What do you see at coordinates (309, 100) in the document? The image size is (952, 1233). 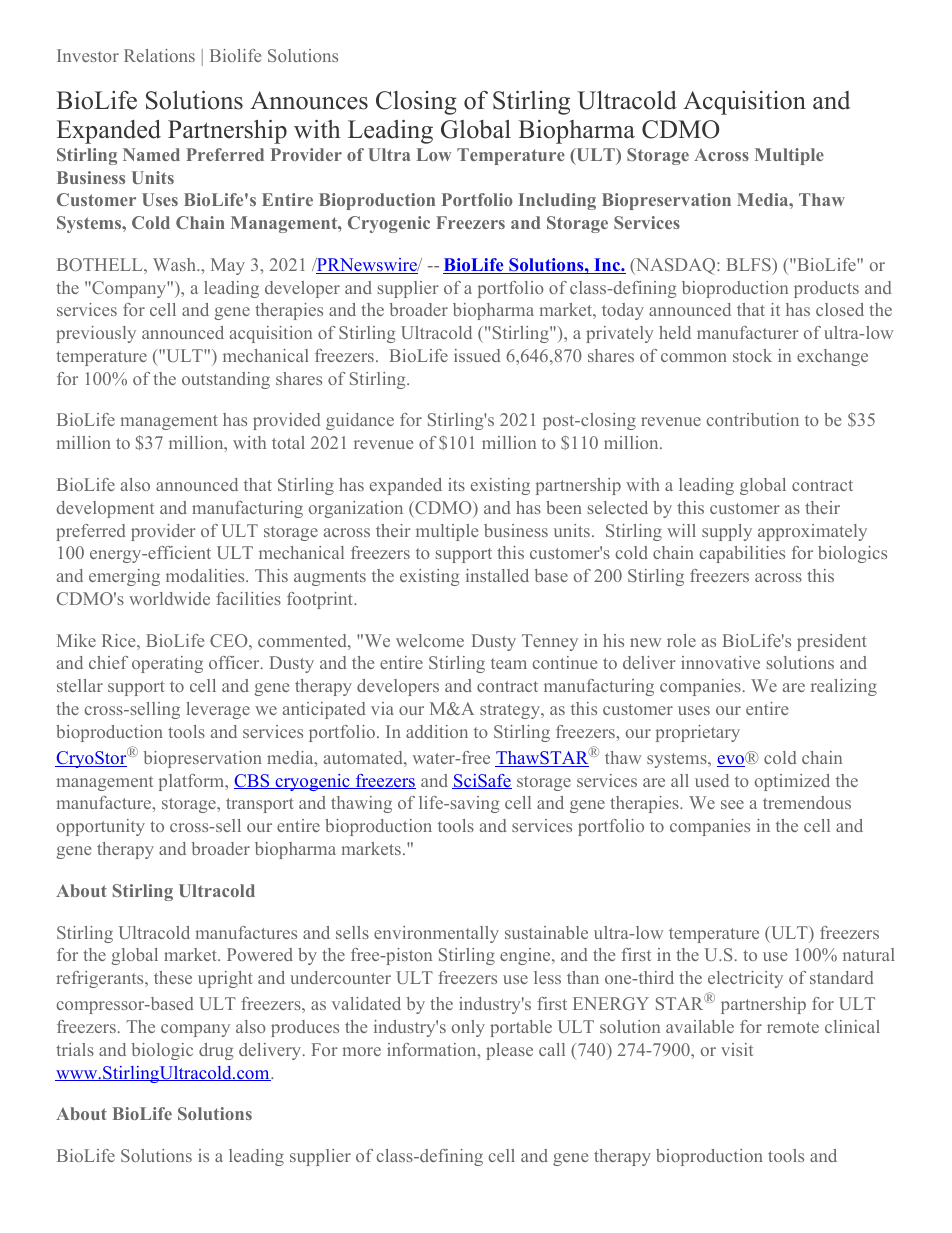 I see `Announces` at bounding box center [309, 100].
